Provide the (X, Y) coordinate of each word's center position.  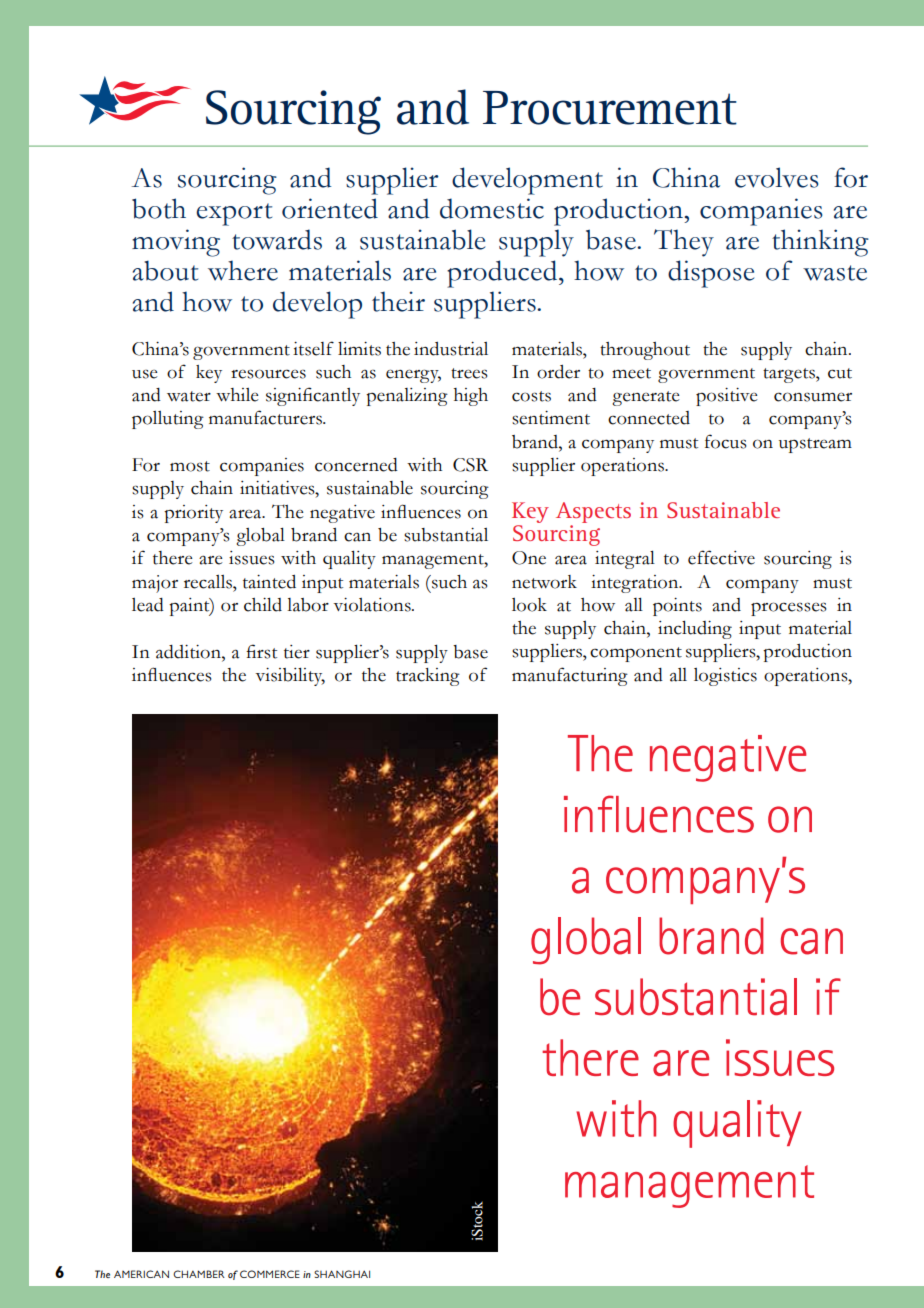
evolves (777, 177)
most (190, 466)
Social (497, 160)
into (242, 203)
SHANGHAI (342, 1274)
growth (541, 512)
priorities (685, 677)
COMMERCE (270, 1274)
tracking (428, 677)
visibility (290, 677)
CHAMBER (199, 1274)
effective (721, 557)
